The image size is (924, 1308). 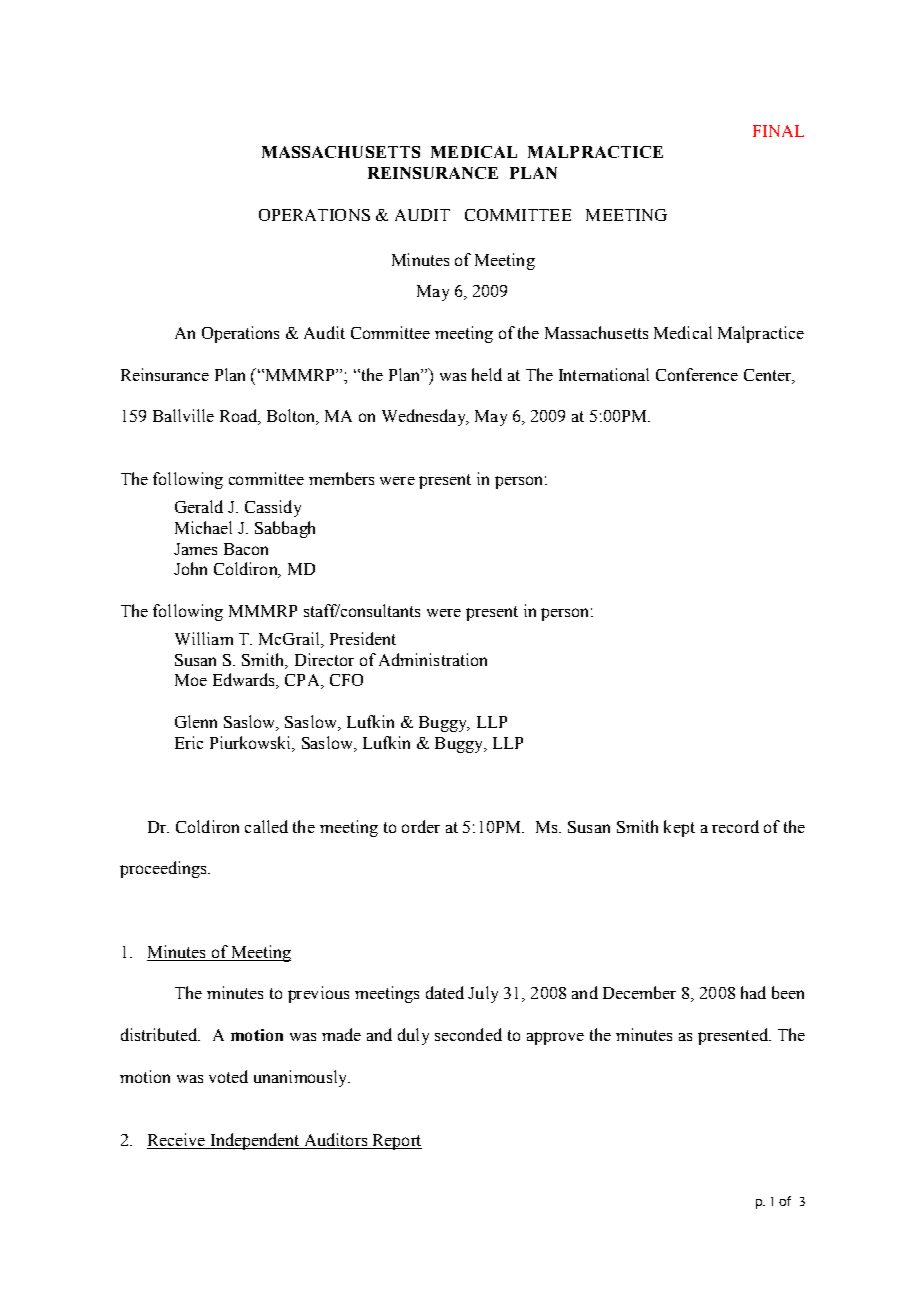 I want to click on Conference, so click(x=697, y=374).
